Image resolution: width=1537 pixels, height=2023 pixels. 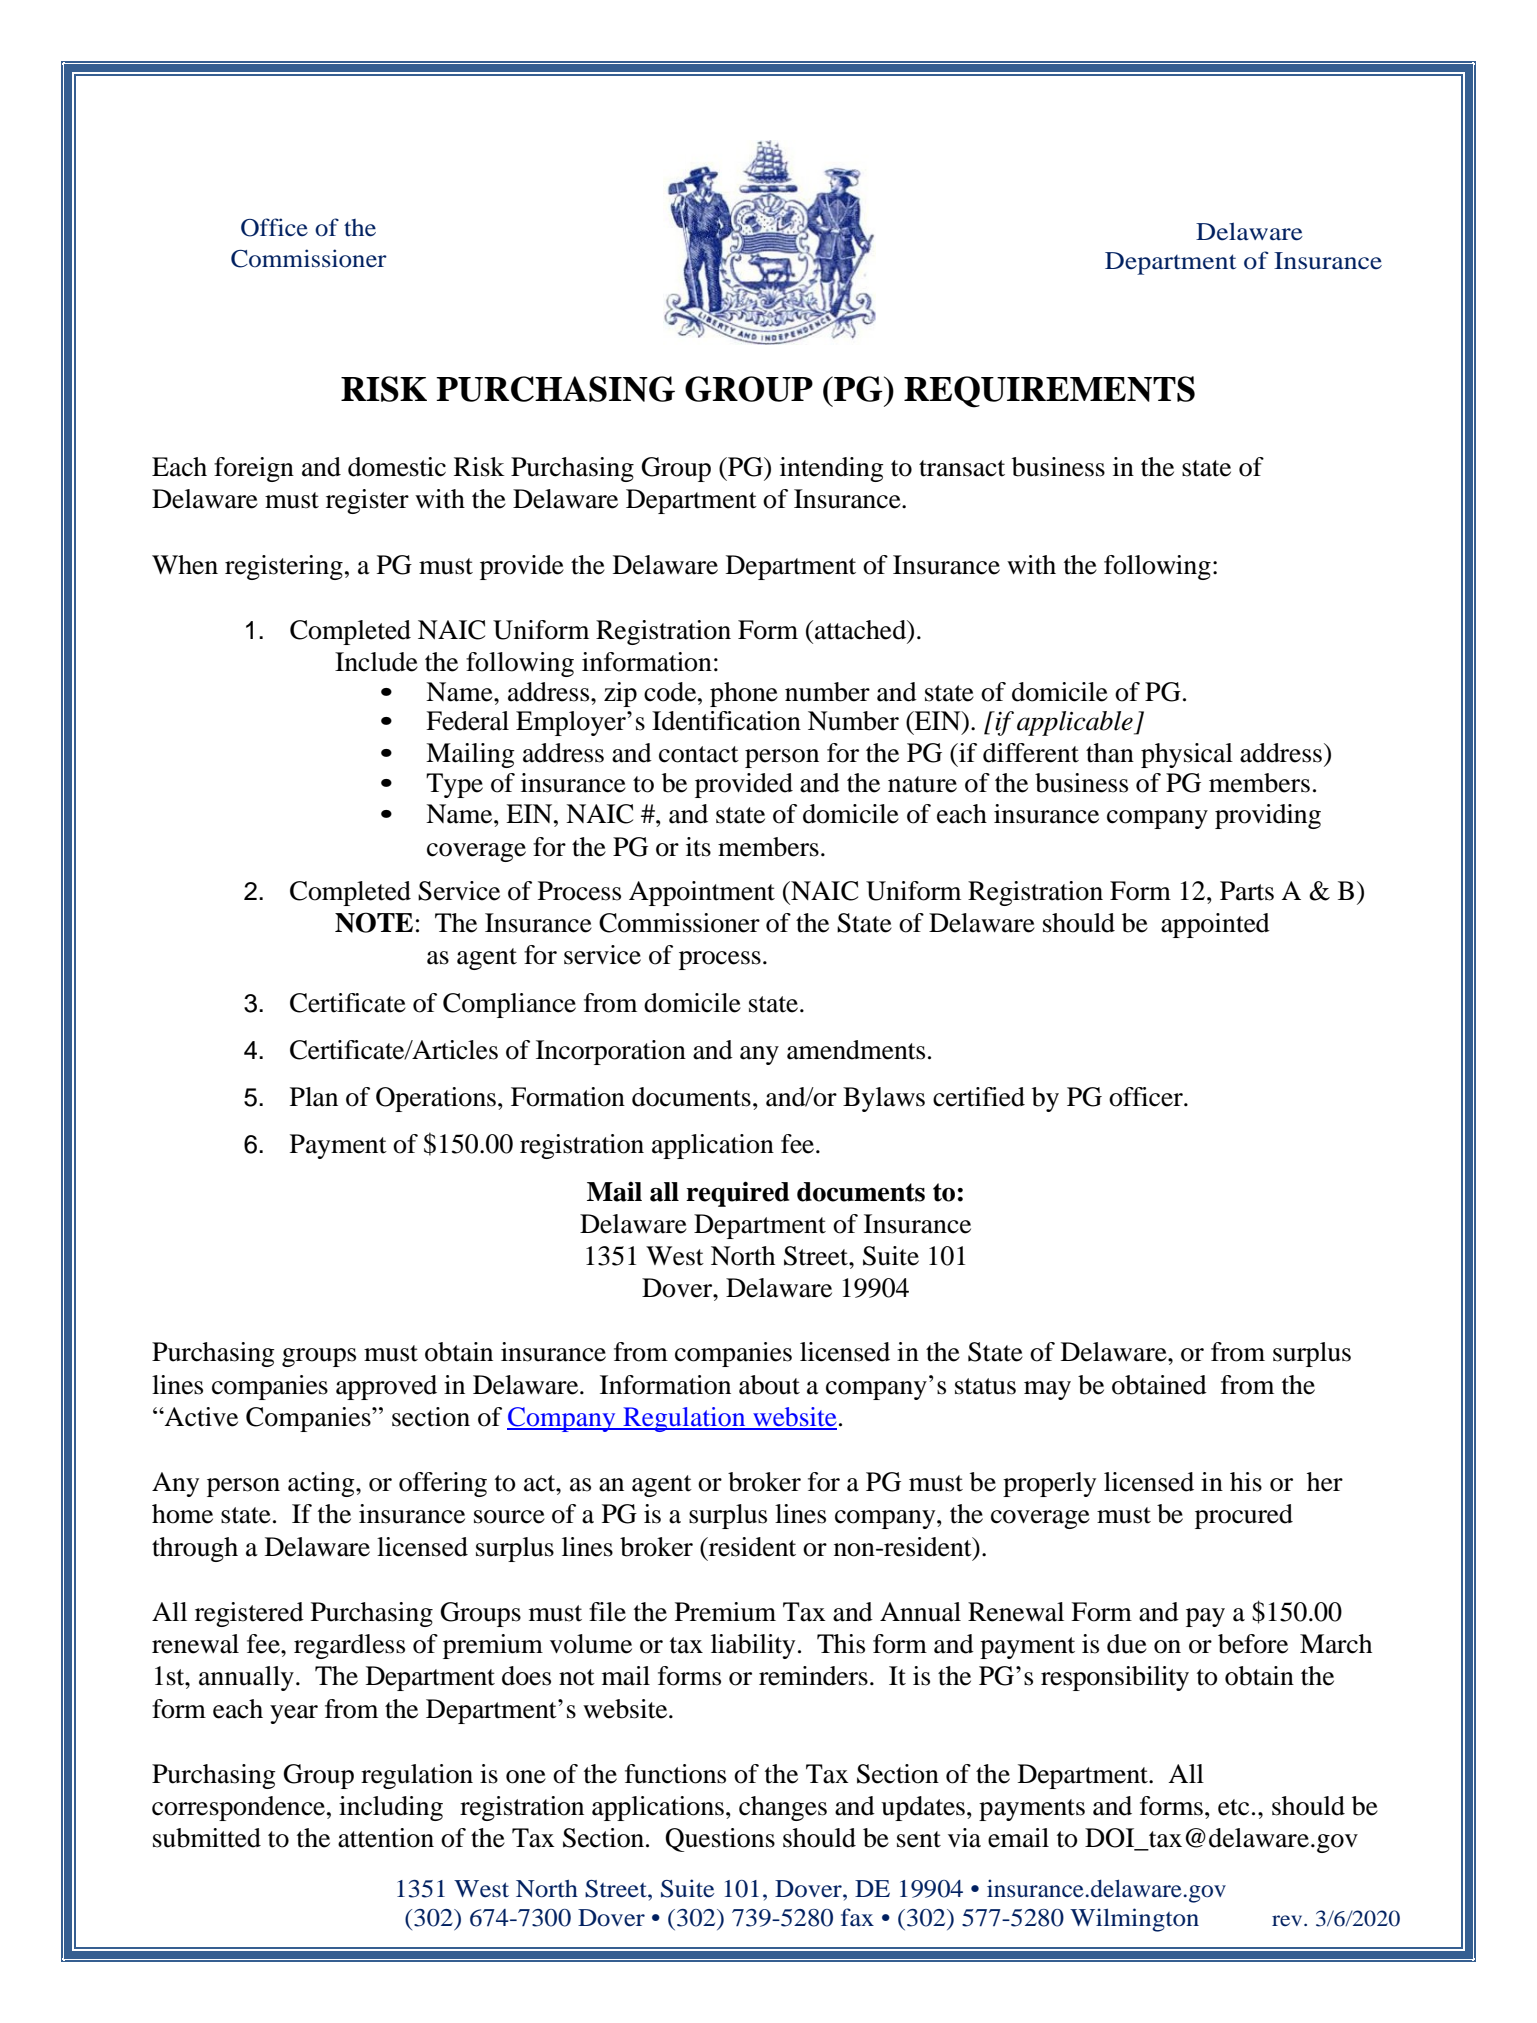 What do you see at coordinates (979, 1097) in the screenshot?
I see `certified` at bounding box center [979, 1097].
